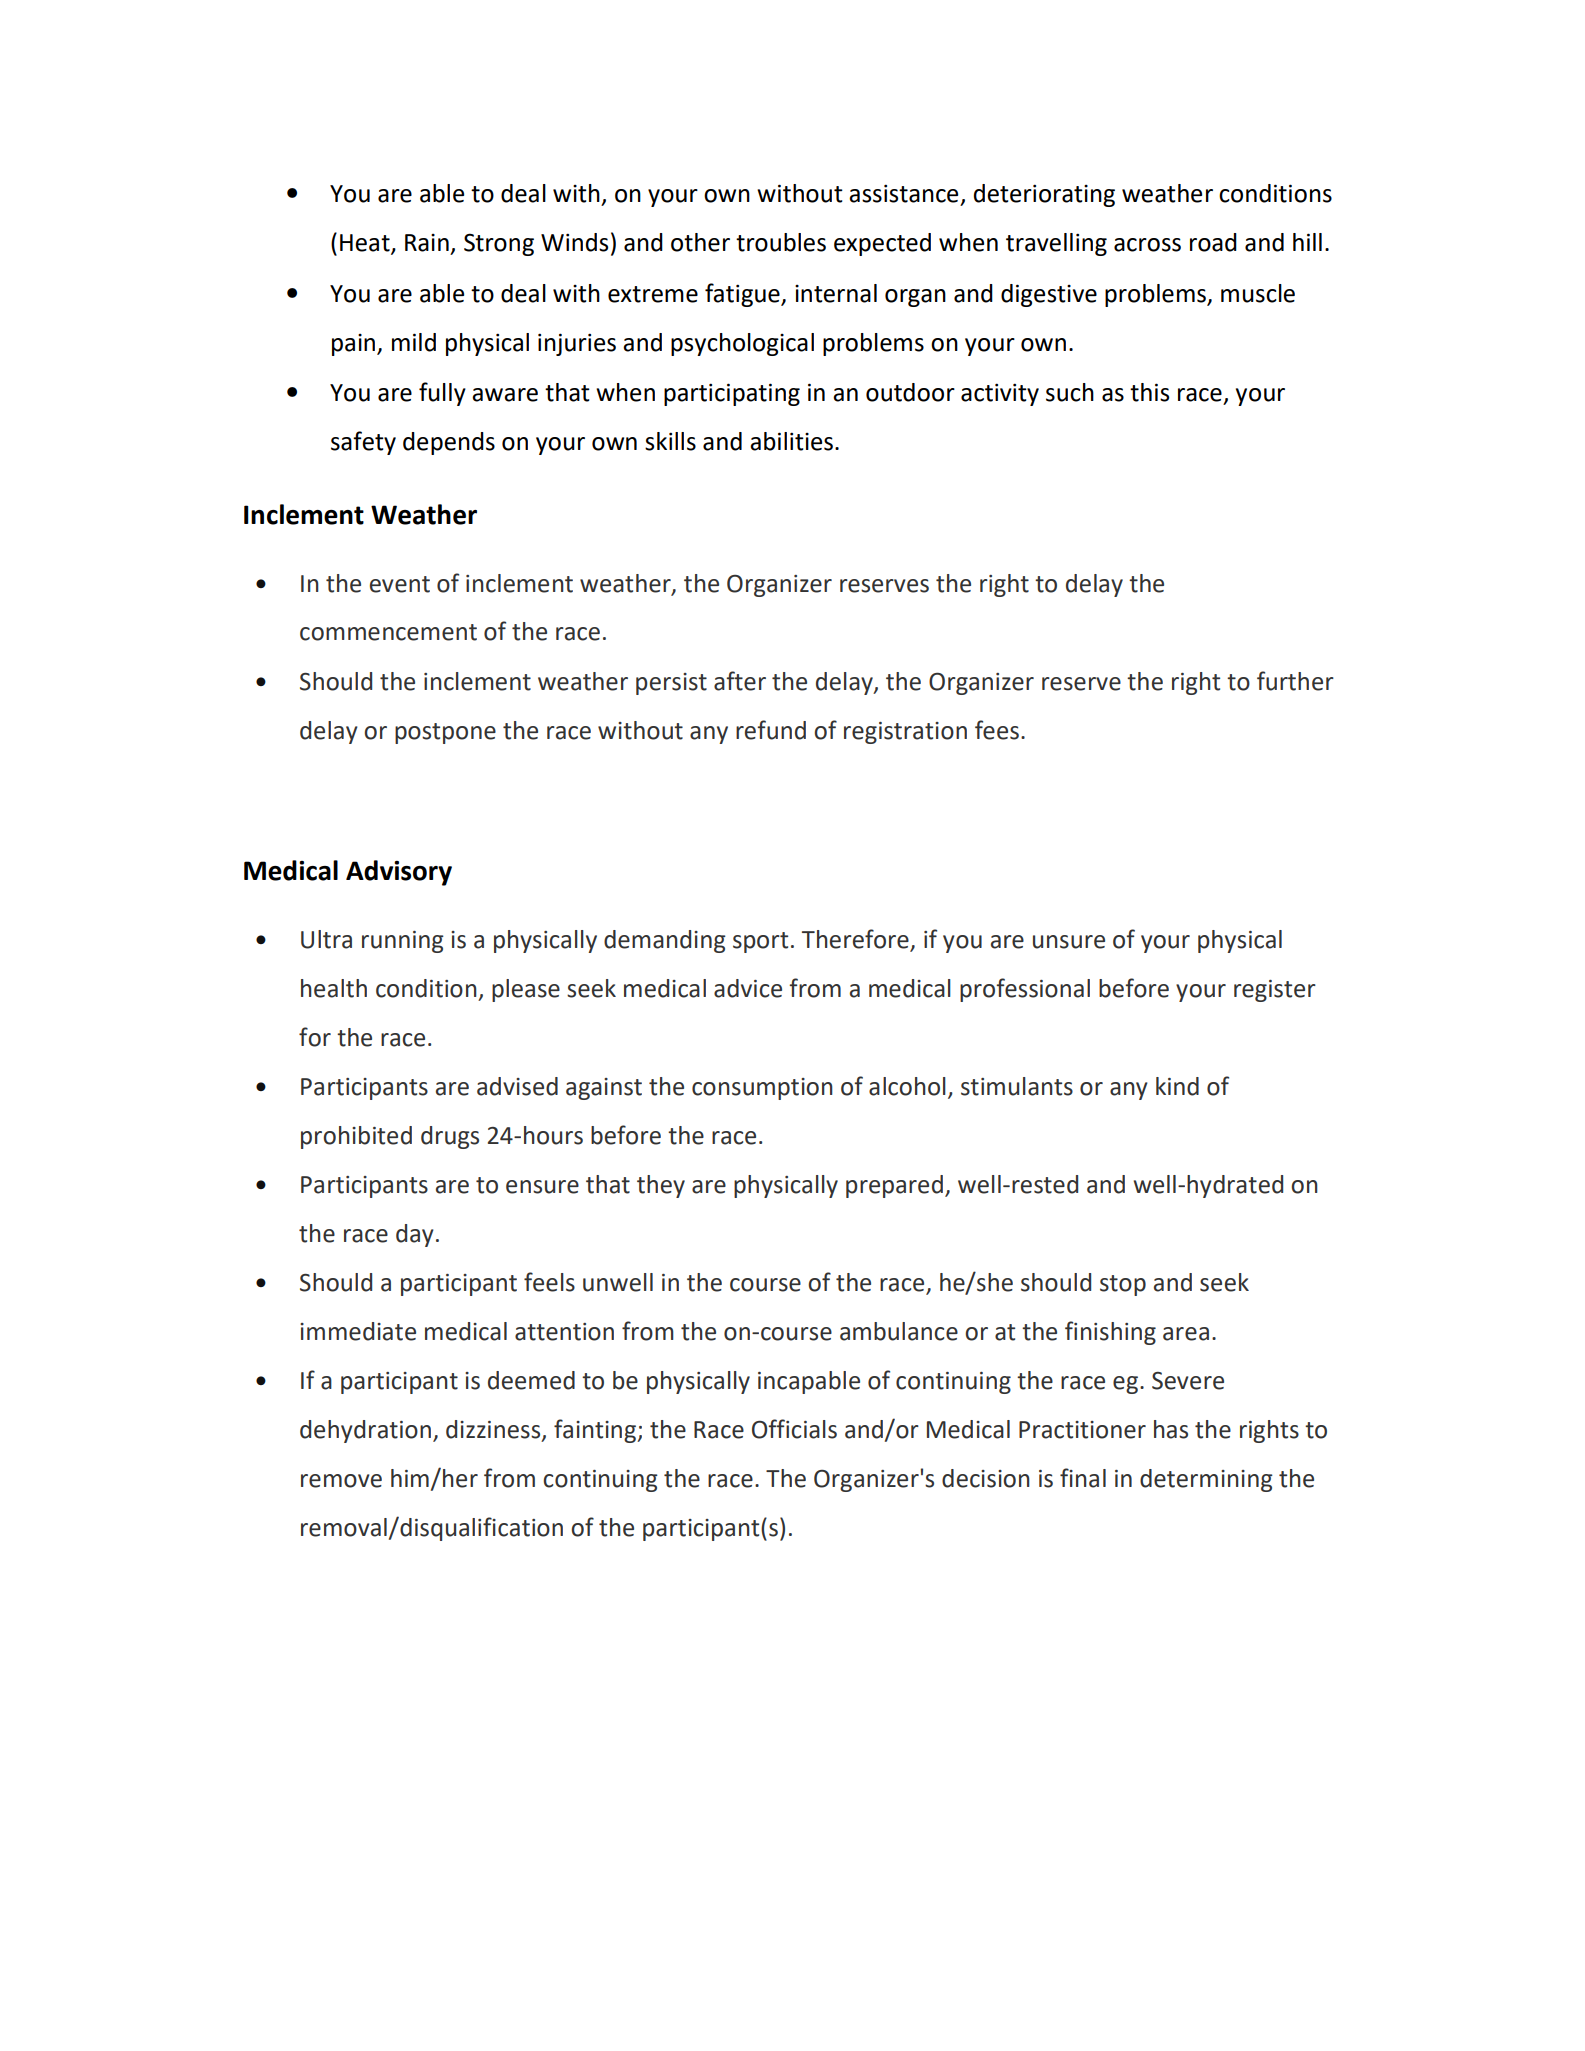 This screenshot has width=1585, height=2051. Describe the element at coordinates (1171, 1429) in the screenshot. I see `has` at that location.
